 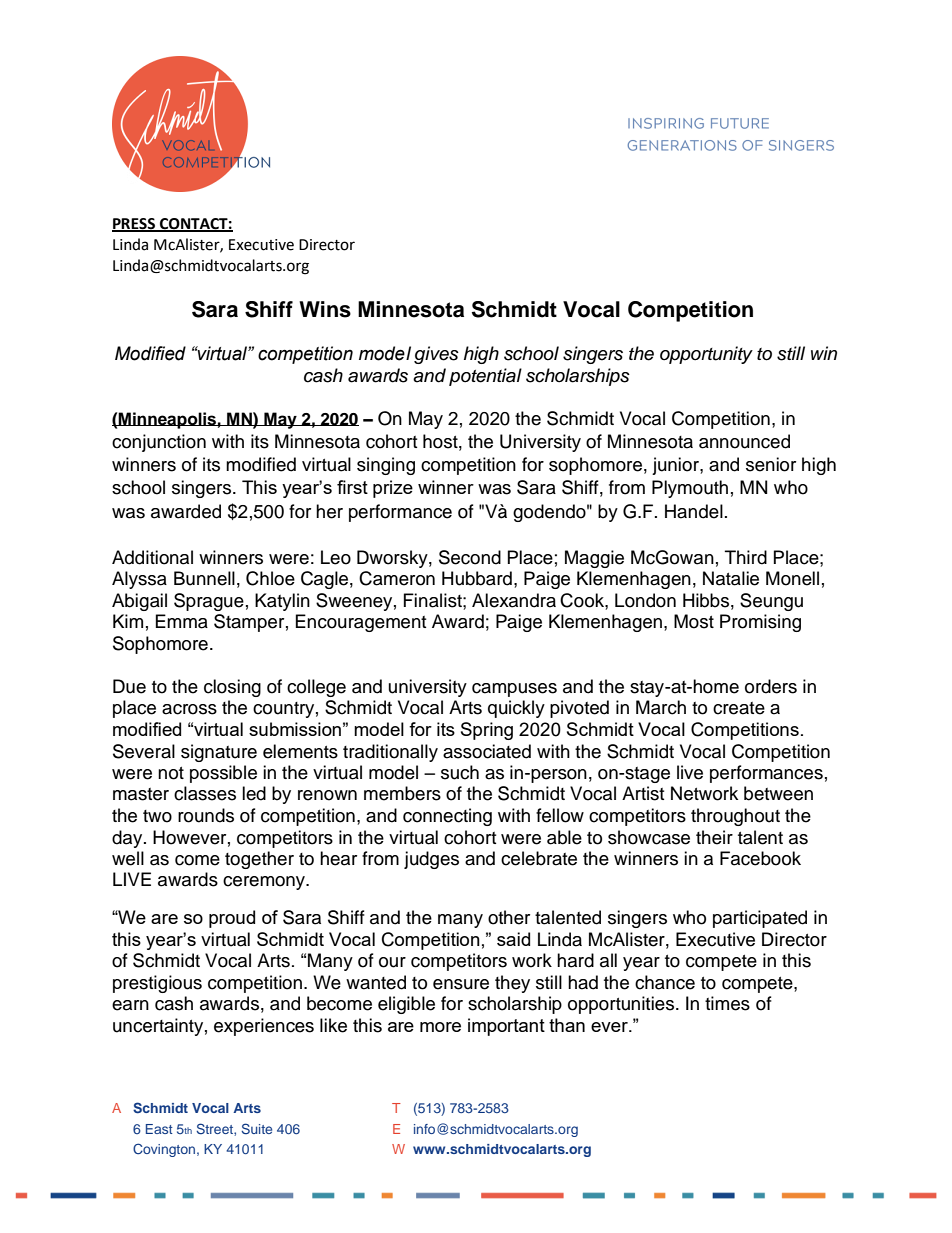 What do you see at coordinates (727, 1003) in the screenshot?
I see `times` at bounding box center [727, 1003].
